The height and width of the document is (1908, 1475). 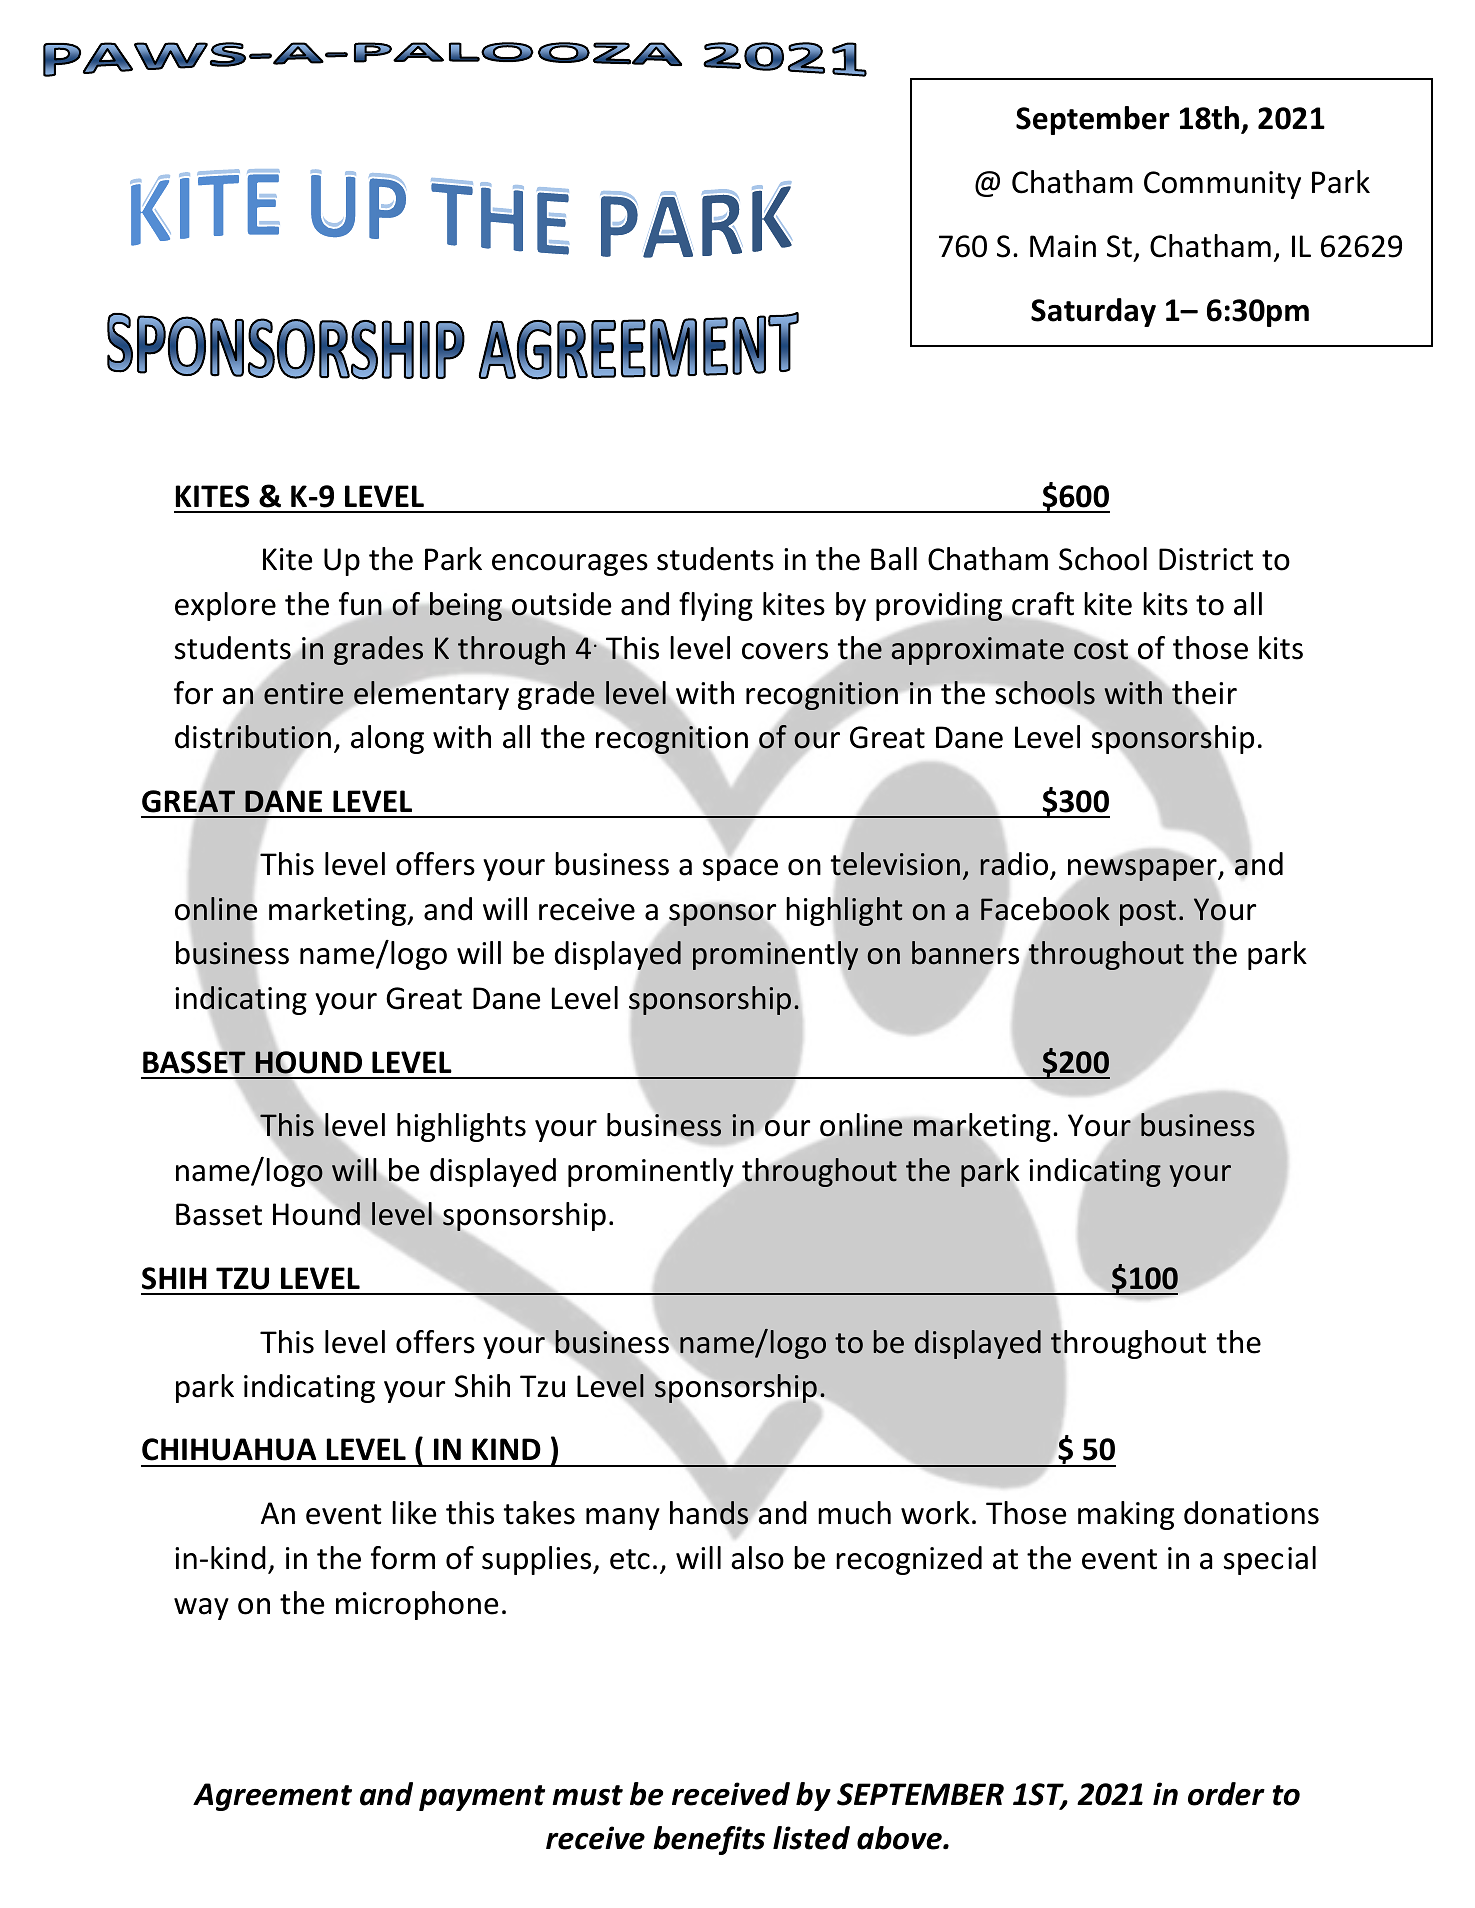 What do you see at coordinates (1063, 246) in the document?
I see `Main` at bounding box center [1063, 246].
